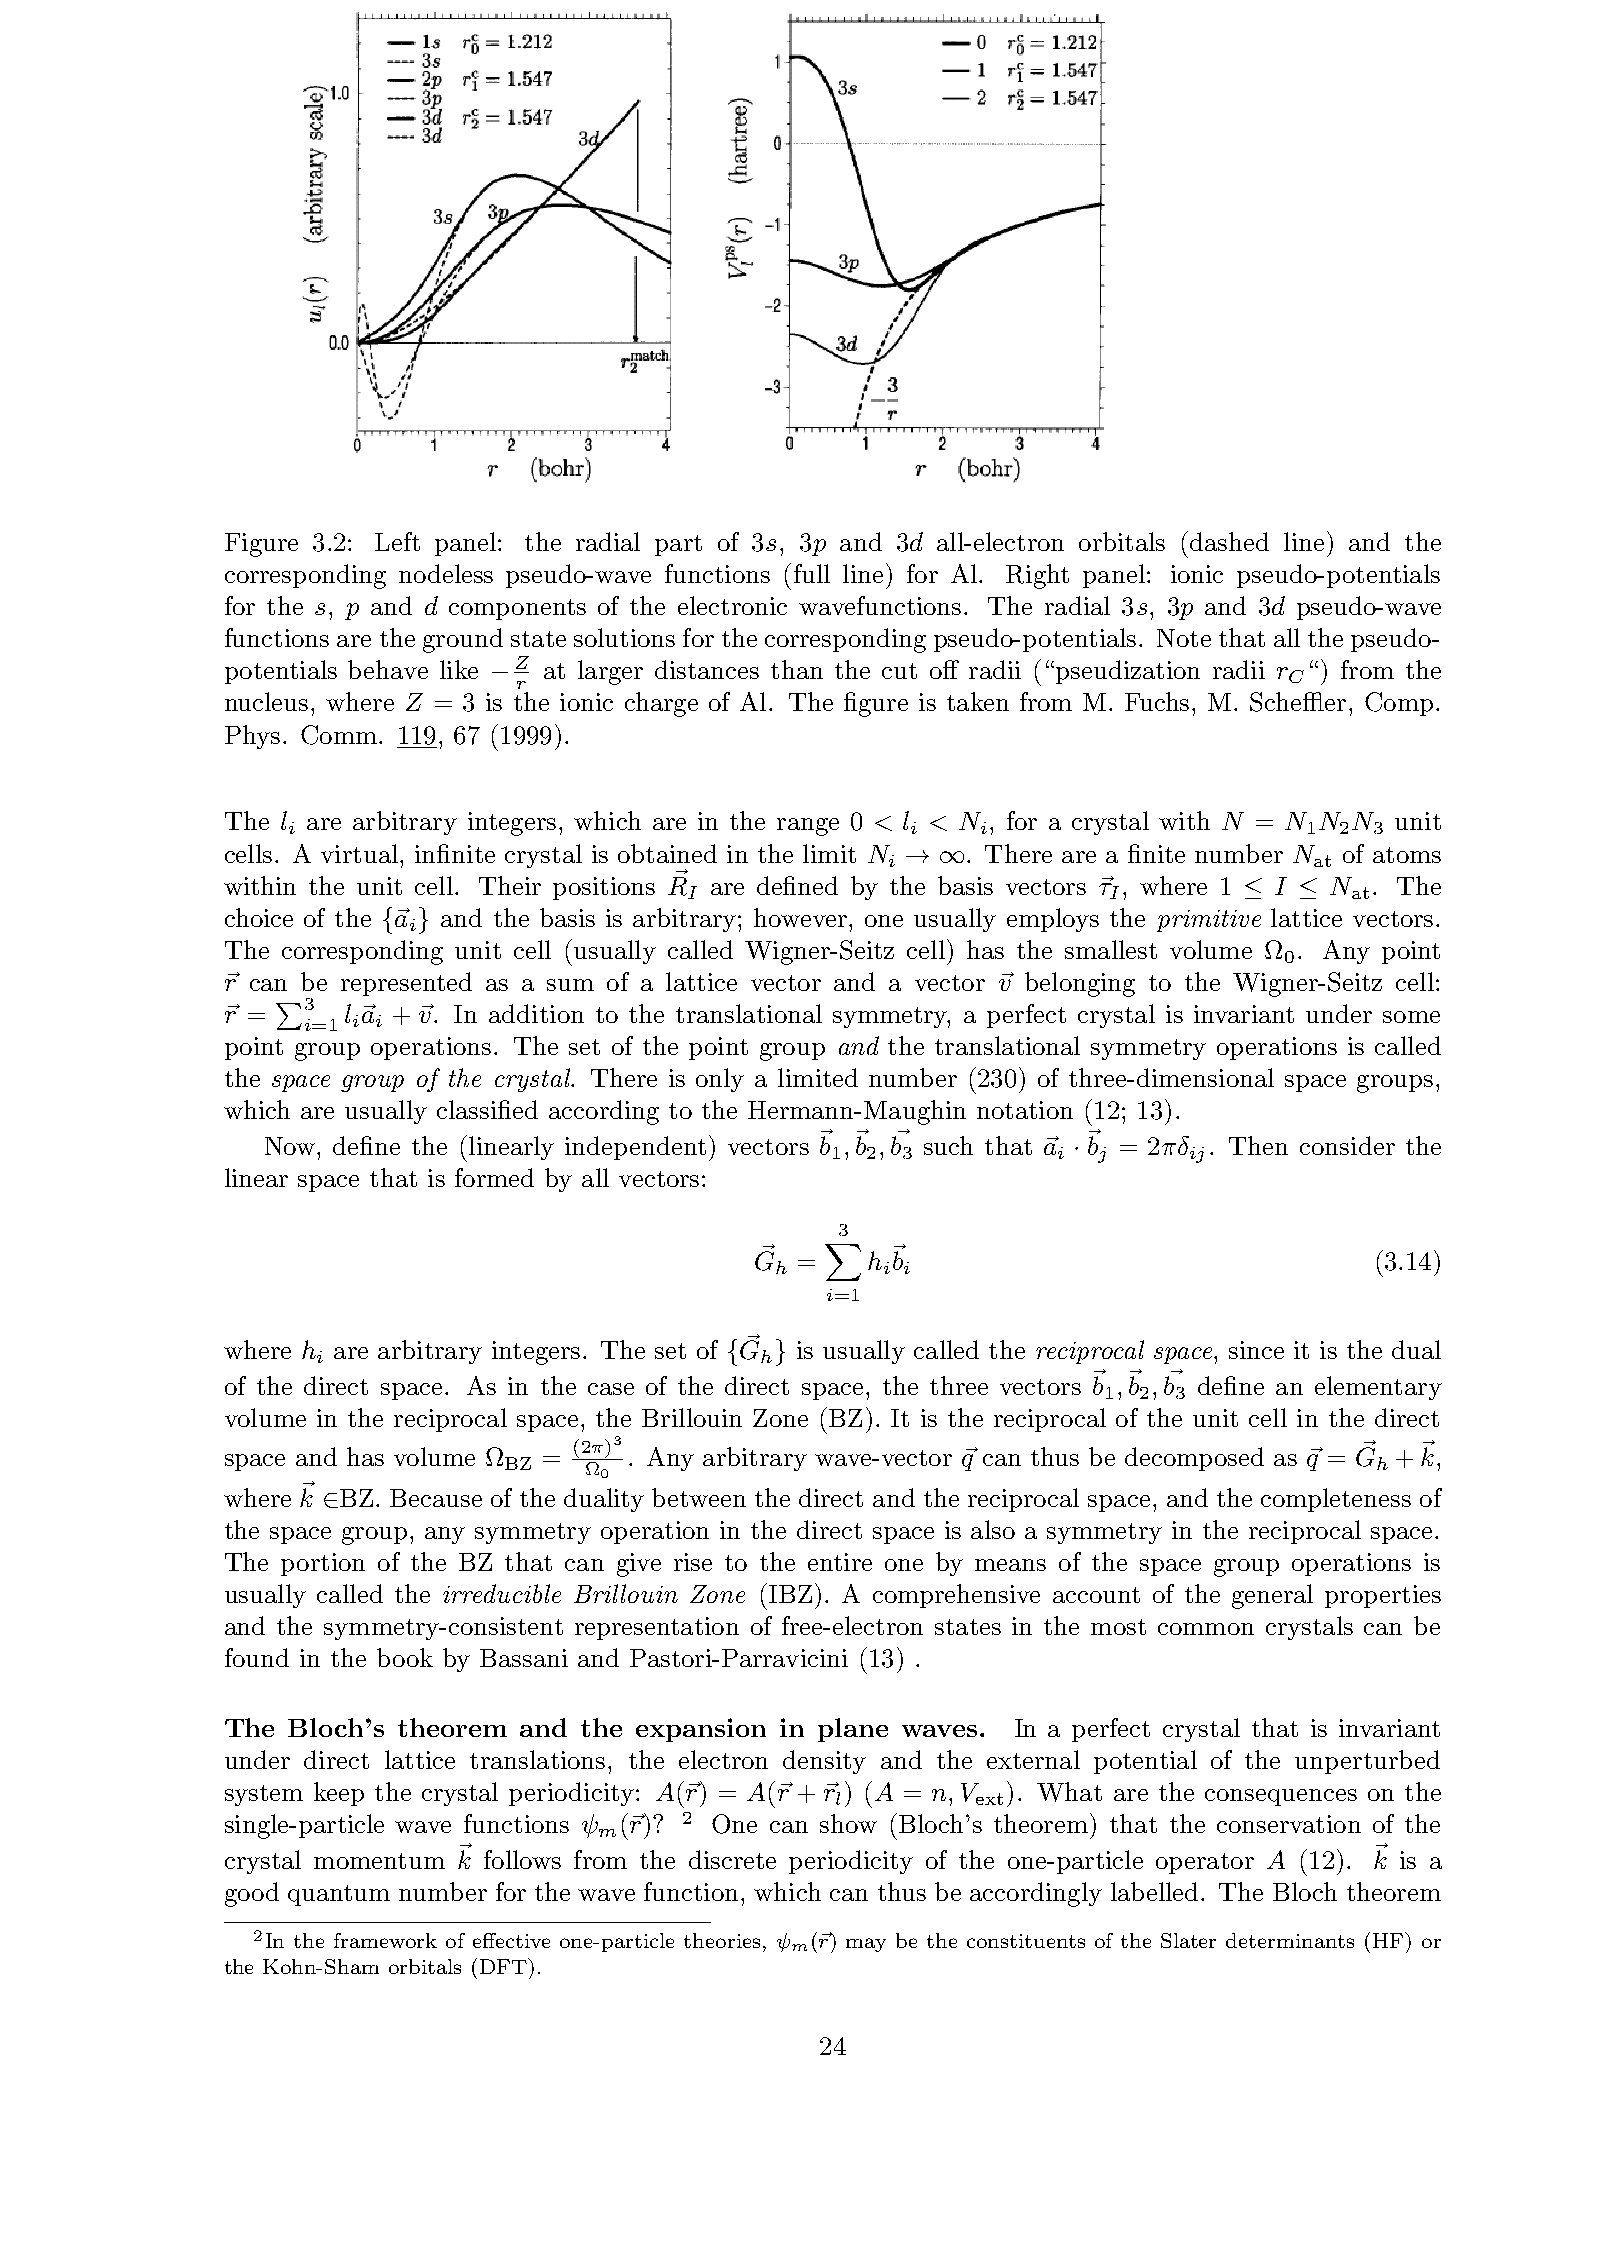  What do you see at coordinates (397, 541) in the screenshot?
I see `Left` at bounding box center [397, 541].
